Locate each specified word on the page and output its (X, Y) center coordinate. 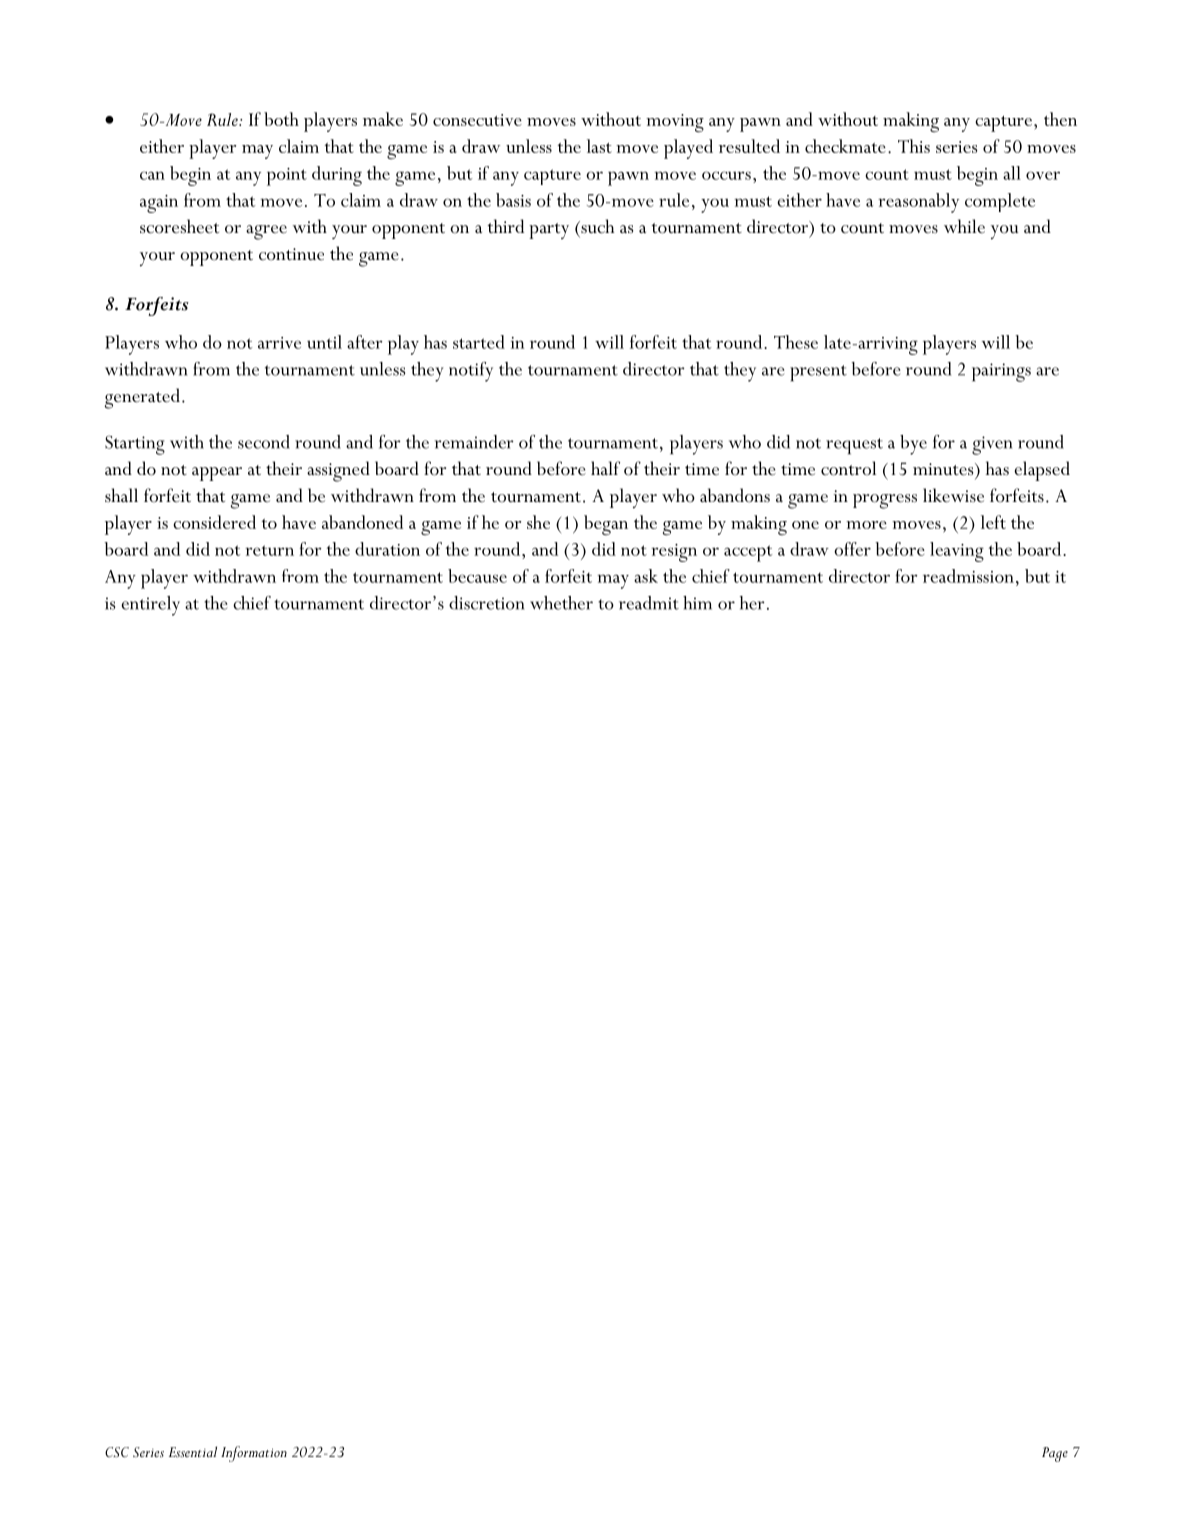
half (605, 468)
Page (1055, 1454)
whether (561, 603)
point (287, 177)
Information (254, 1454)
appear (217, 474)
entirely (150, 606)
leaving (957, 552)
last (599, 146)
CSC (117, 1452)
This (914, 146)
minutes (944, 469)
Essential (193, 1451)
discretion (486, 603)
